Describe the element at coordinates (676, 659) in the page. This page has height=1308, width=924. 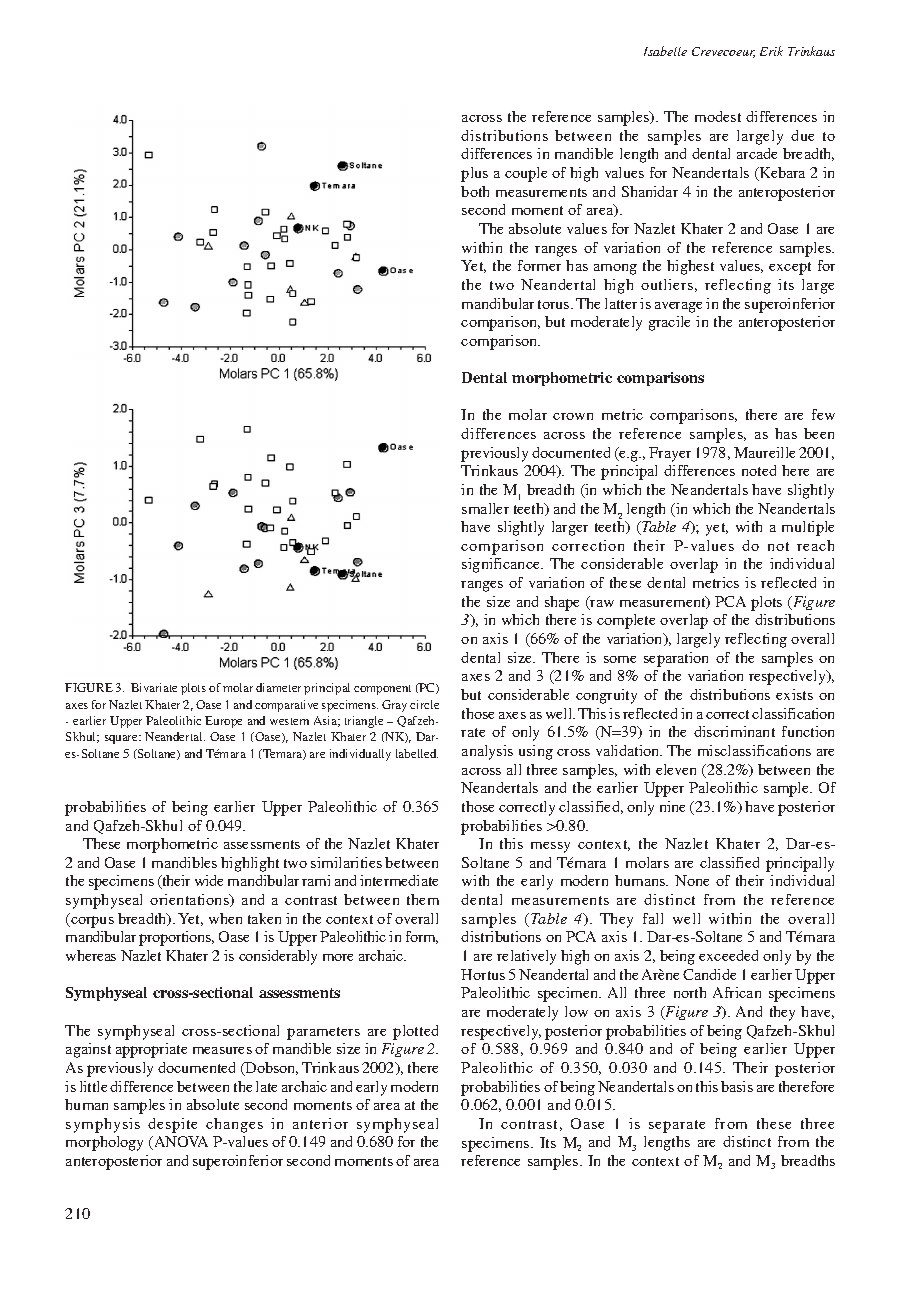
I see `separation` at that location.
